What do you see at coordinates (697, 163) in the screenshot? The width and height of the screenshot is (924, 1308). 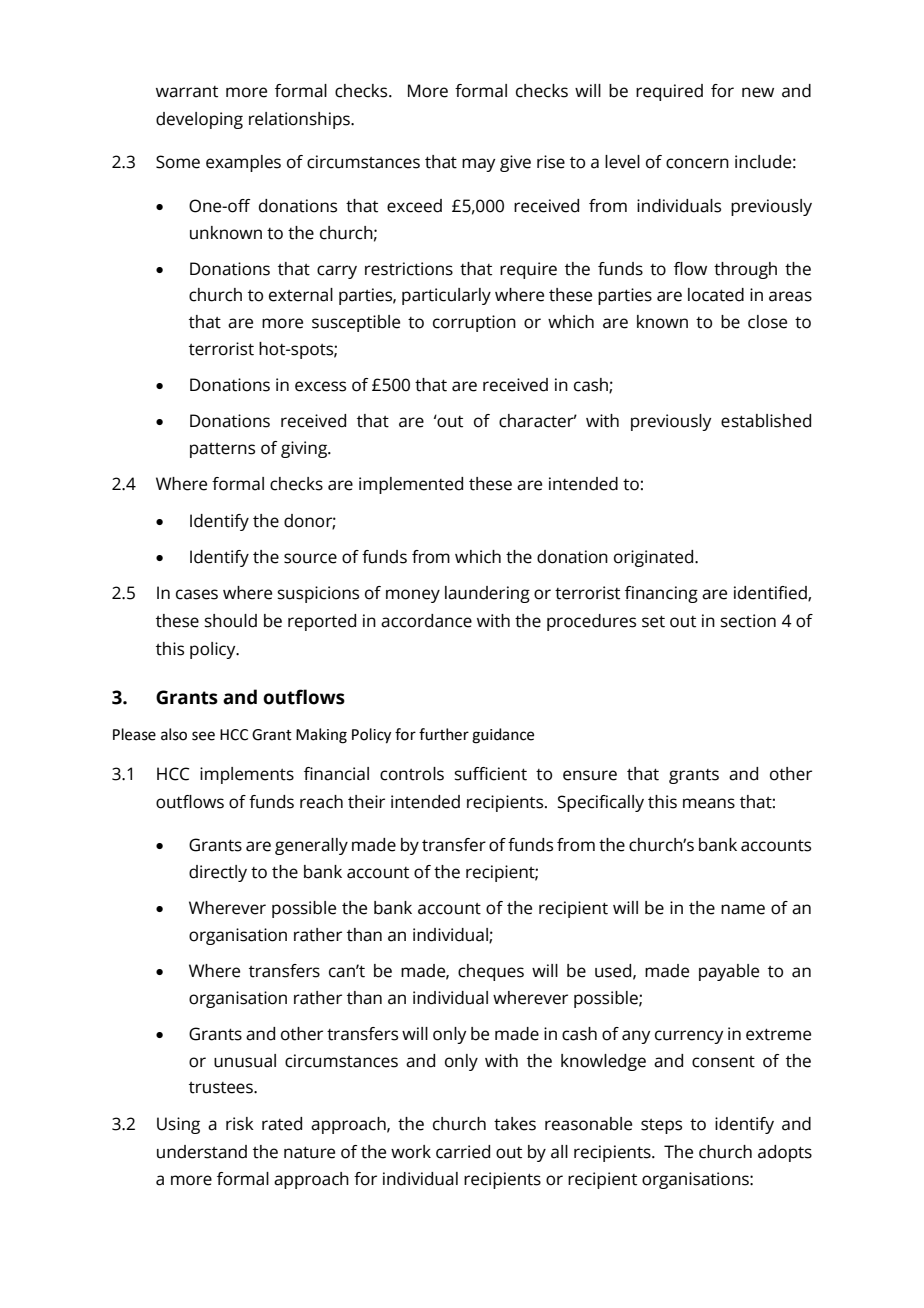 I see `concern` at bounding box center [697, 163].
